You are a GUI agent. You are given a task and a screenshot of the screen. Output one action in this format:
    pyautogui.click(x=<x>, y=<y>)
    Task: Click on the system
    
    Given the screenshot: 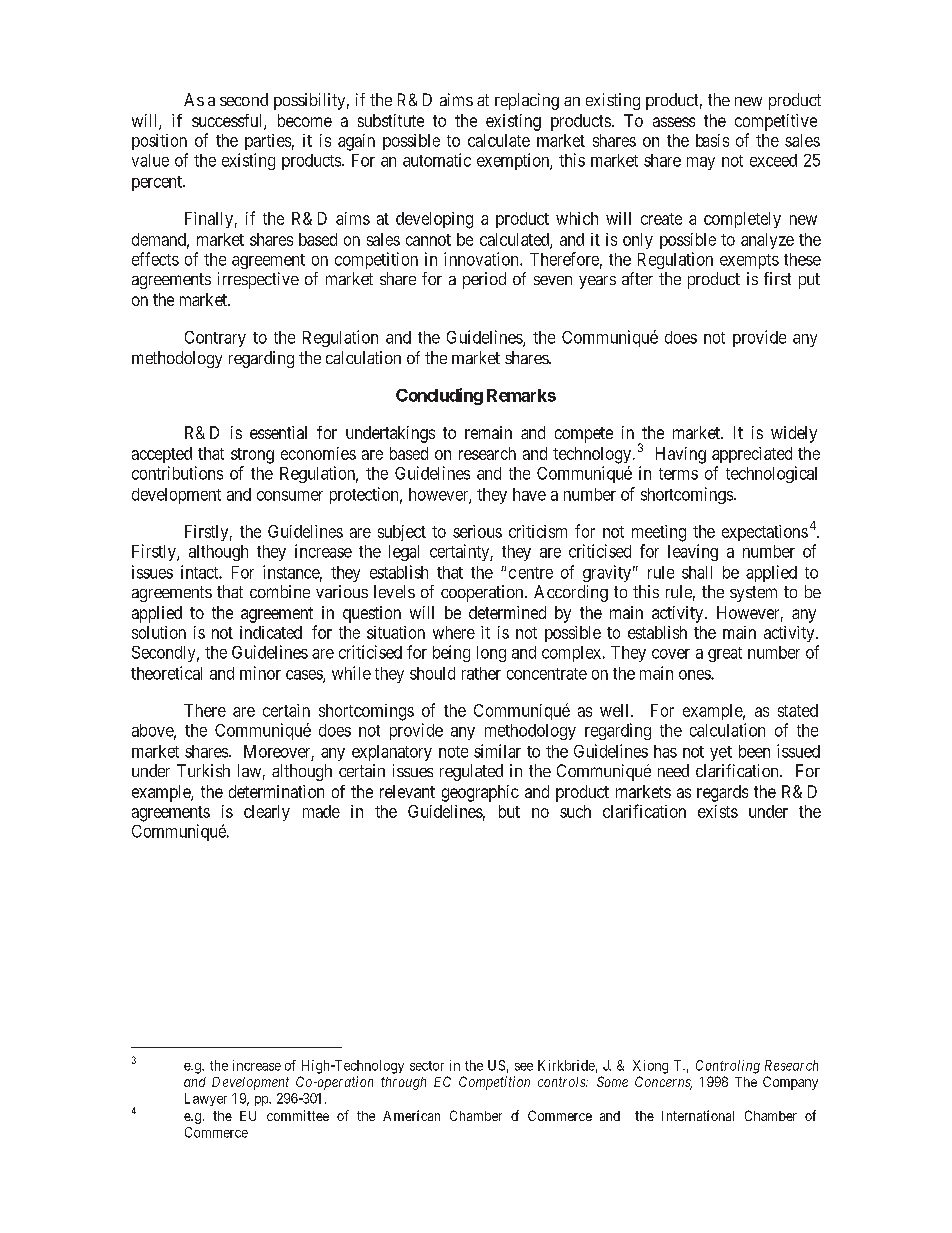 What is the action you would take?
    pyautogui.click(x=753, y=594)
